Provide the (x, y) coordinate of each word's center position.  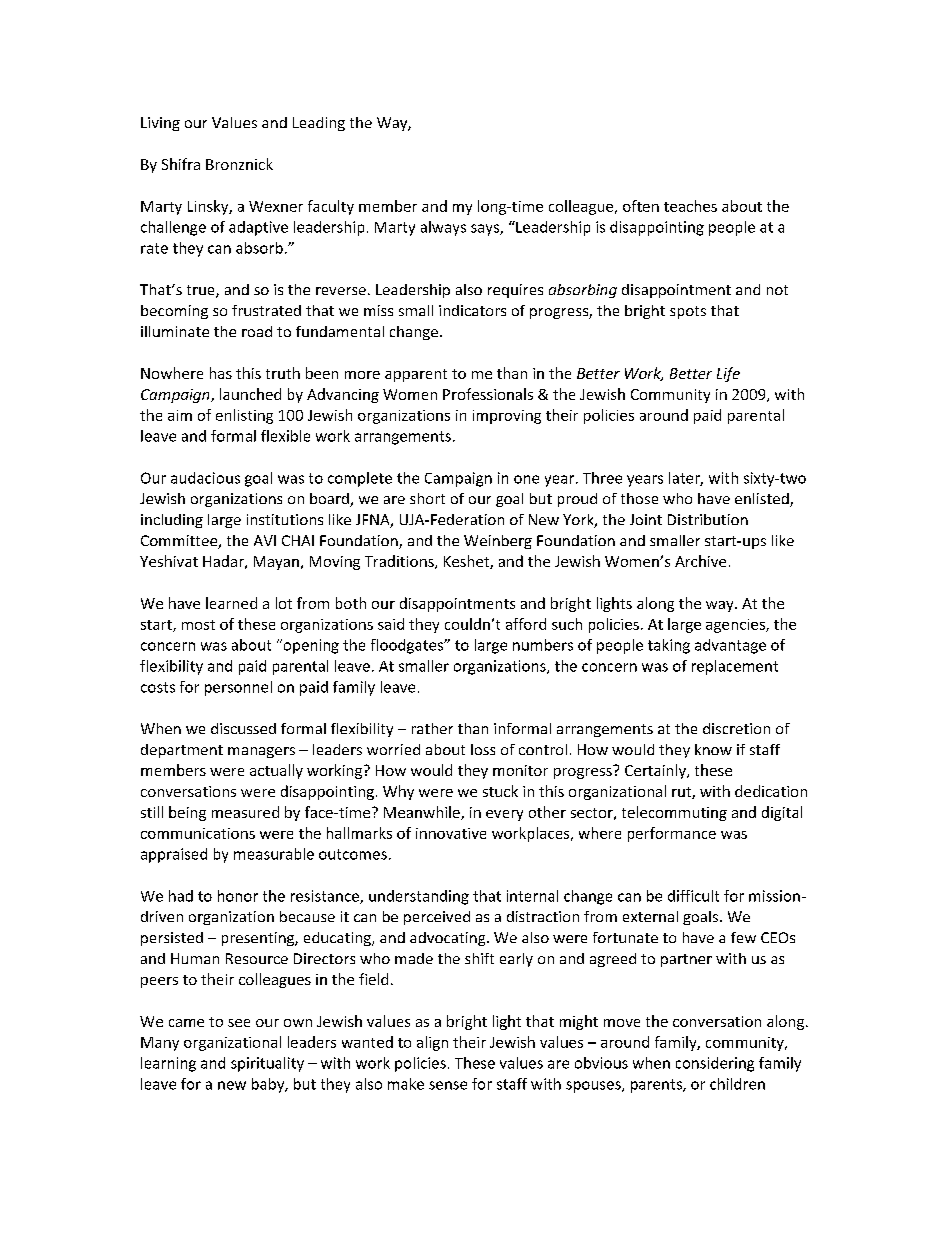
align (432, 1043)
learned (231, 603)
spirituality (267, 1064)
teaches (690, 206)
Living (160, 124)
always (443, 228)
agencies (736, 626)
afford (526, 624)
